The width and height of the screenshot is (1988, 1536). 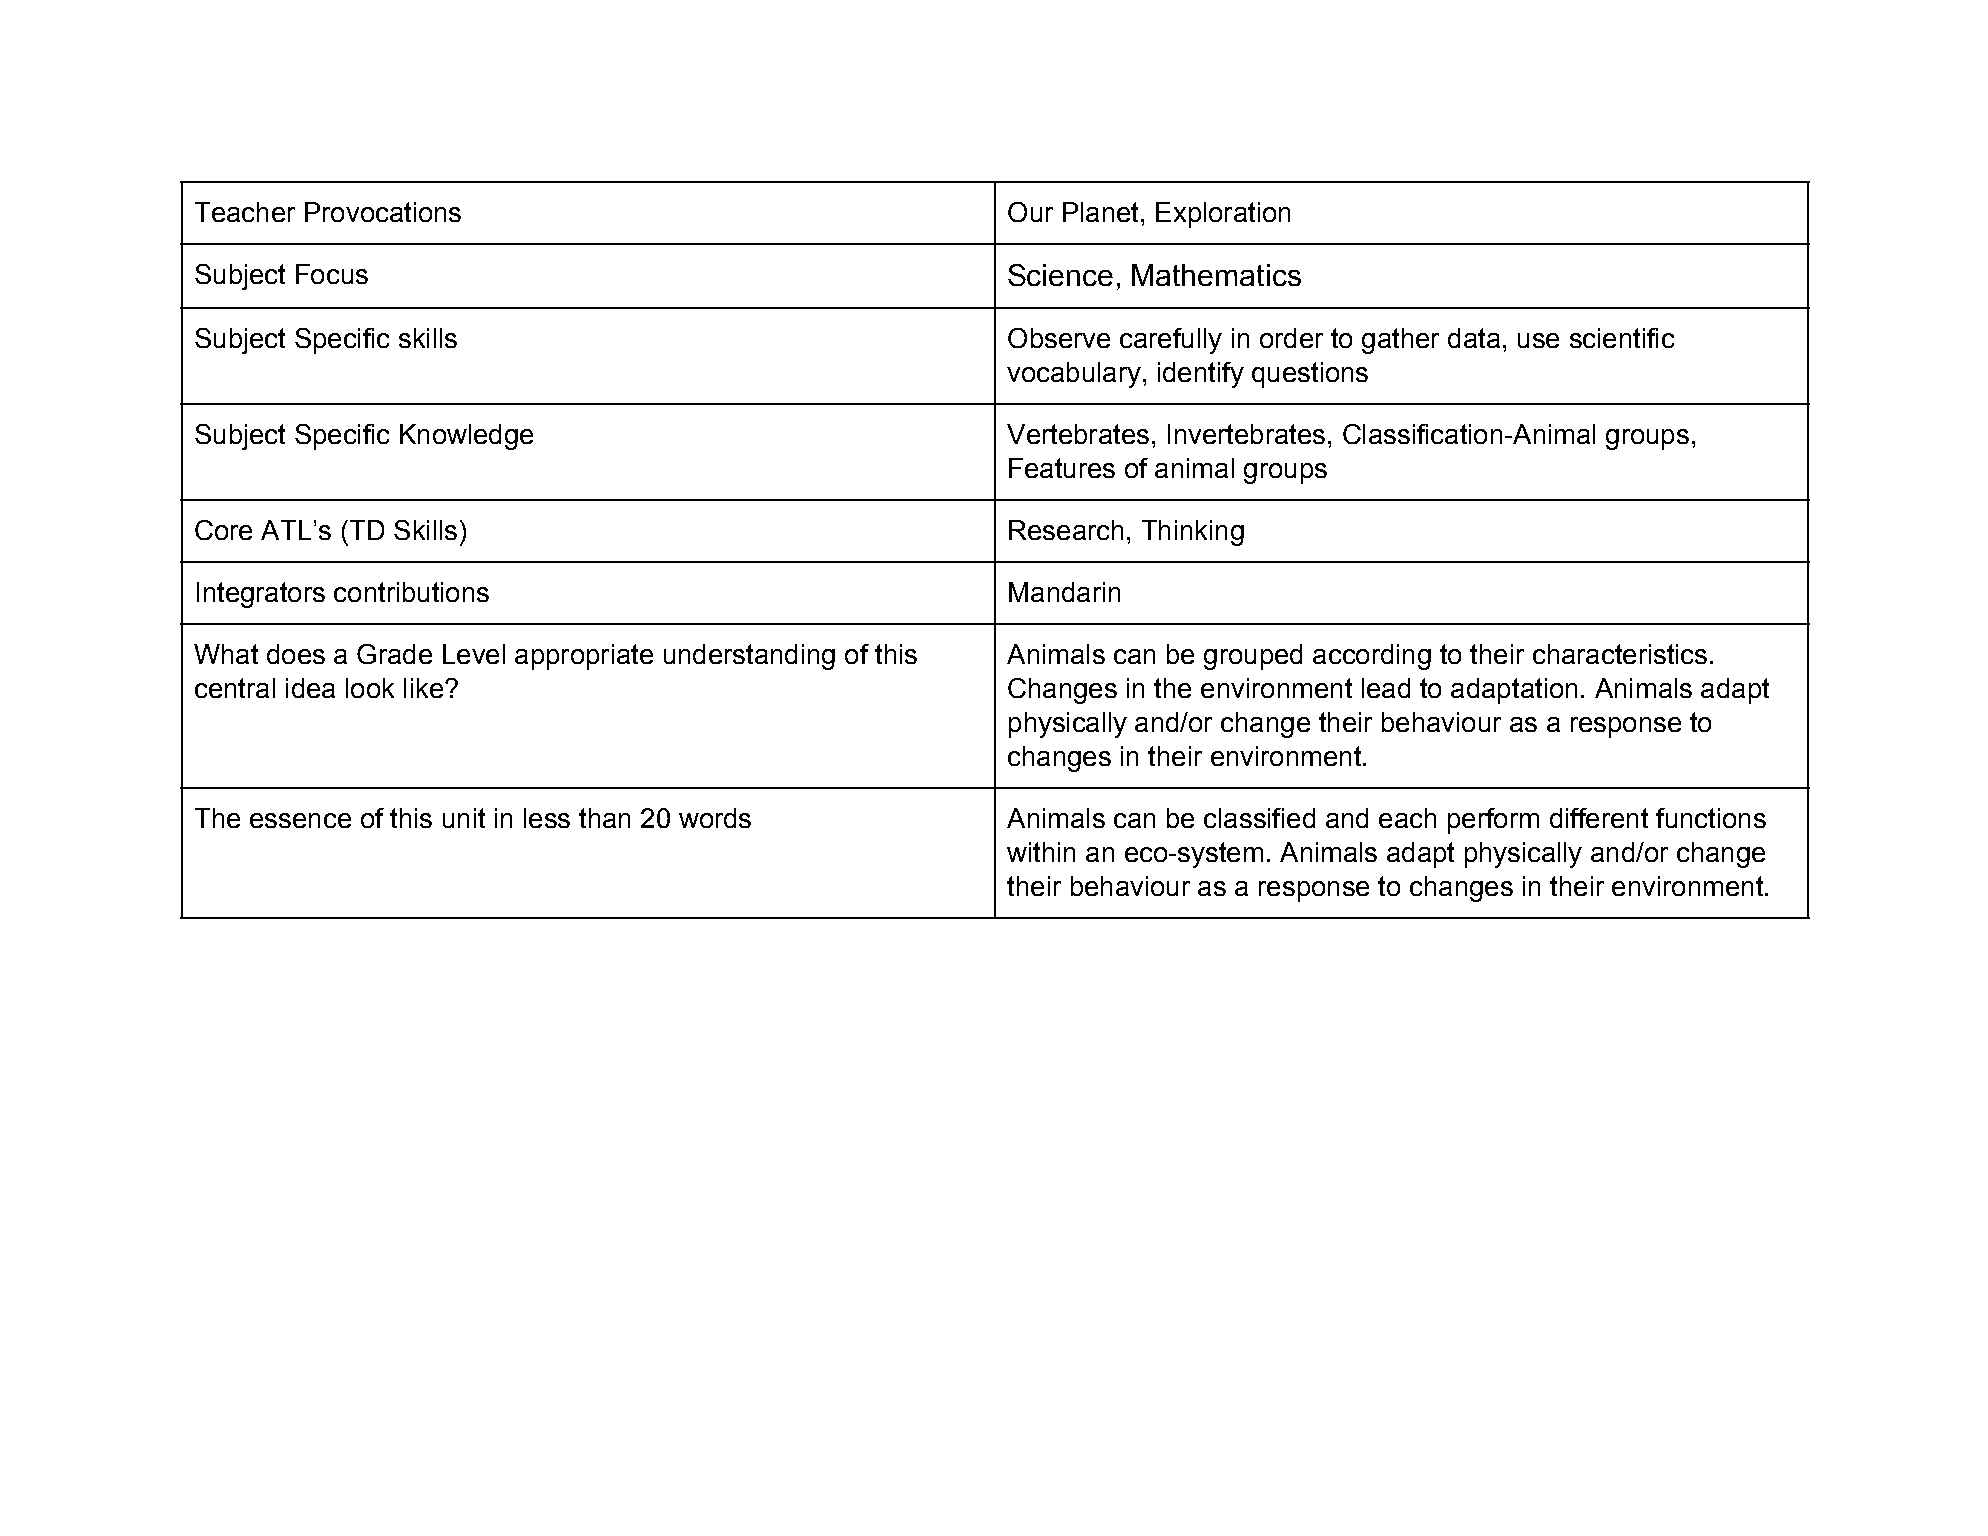 What do you see at coordinates (1060, 275) in the screenshot?
I see `Science` at bounding box center [1060, 275].
